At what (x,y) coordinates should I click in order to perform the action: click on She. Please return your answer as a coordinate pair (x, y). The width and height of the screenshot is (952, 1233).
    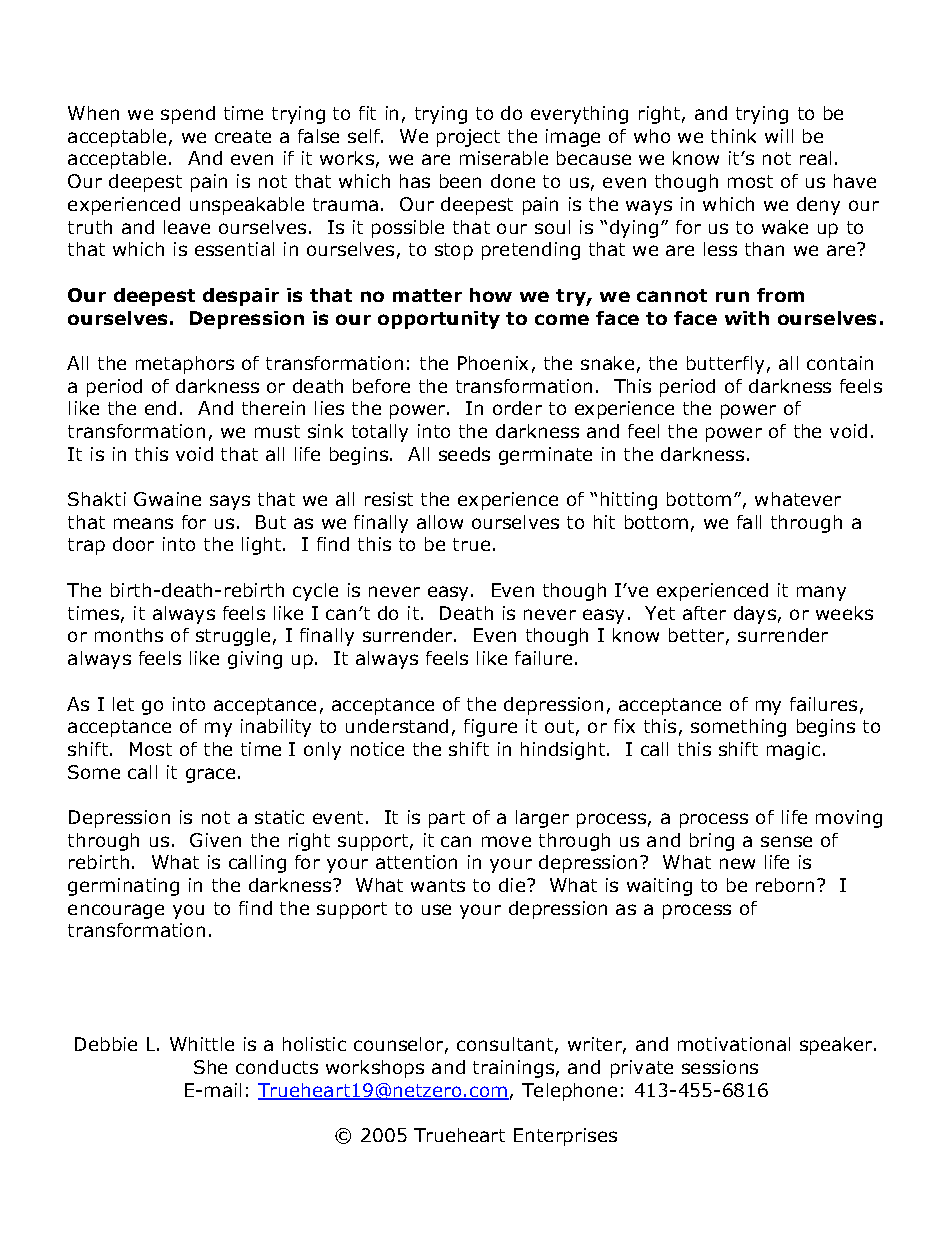
    Looking at the image, I should click on (210, 1067).
